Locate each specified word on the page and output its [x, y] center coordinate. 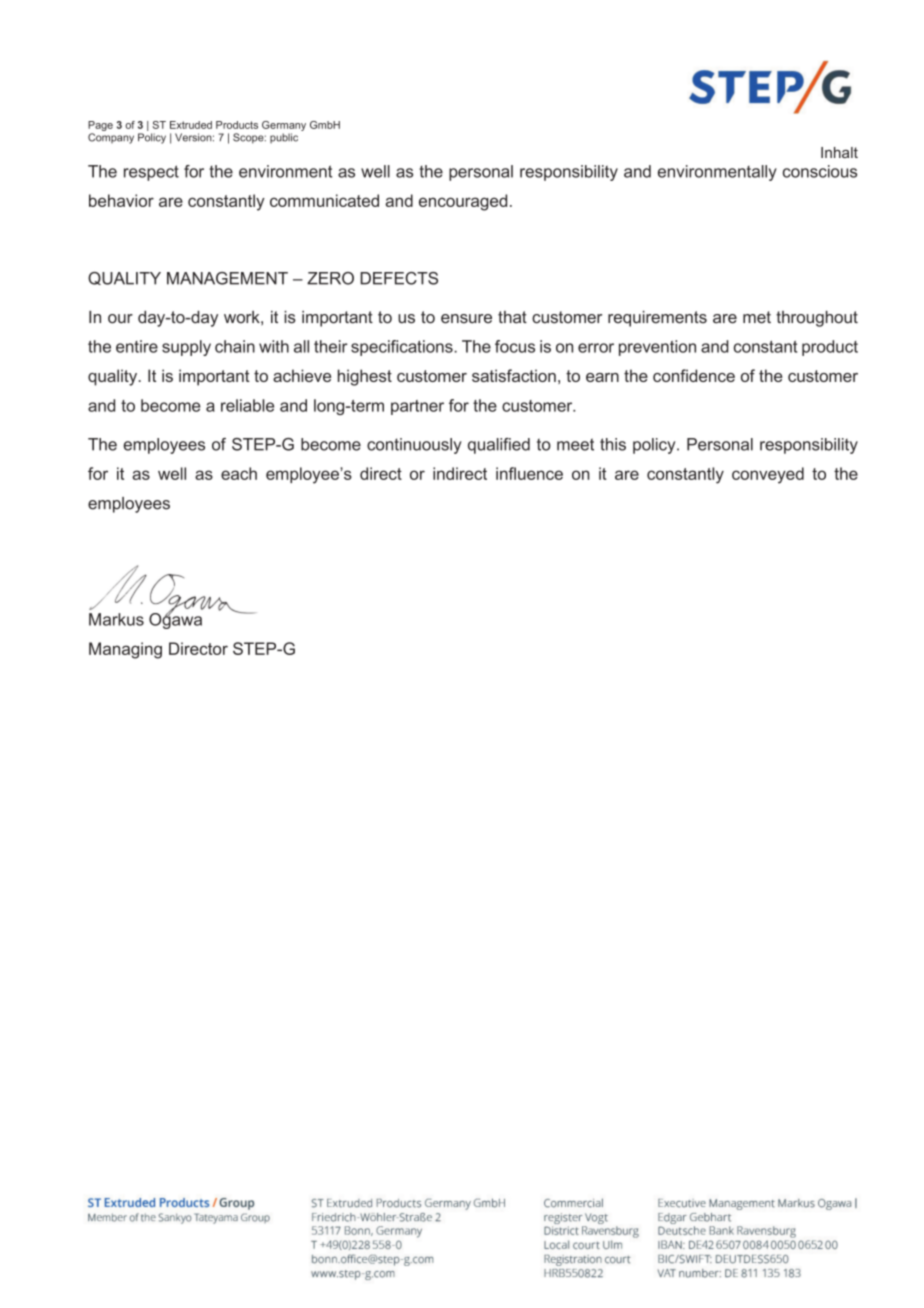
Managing [125, 650]
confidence [694, 375]
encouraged [463, 202]
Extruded [191, 125]
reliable [247, 405]
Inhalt [839, 152]
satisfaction [514, 375]
